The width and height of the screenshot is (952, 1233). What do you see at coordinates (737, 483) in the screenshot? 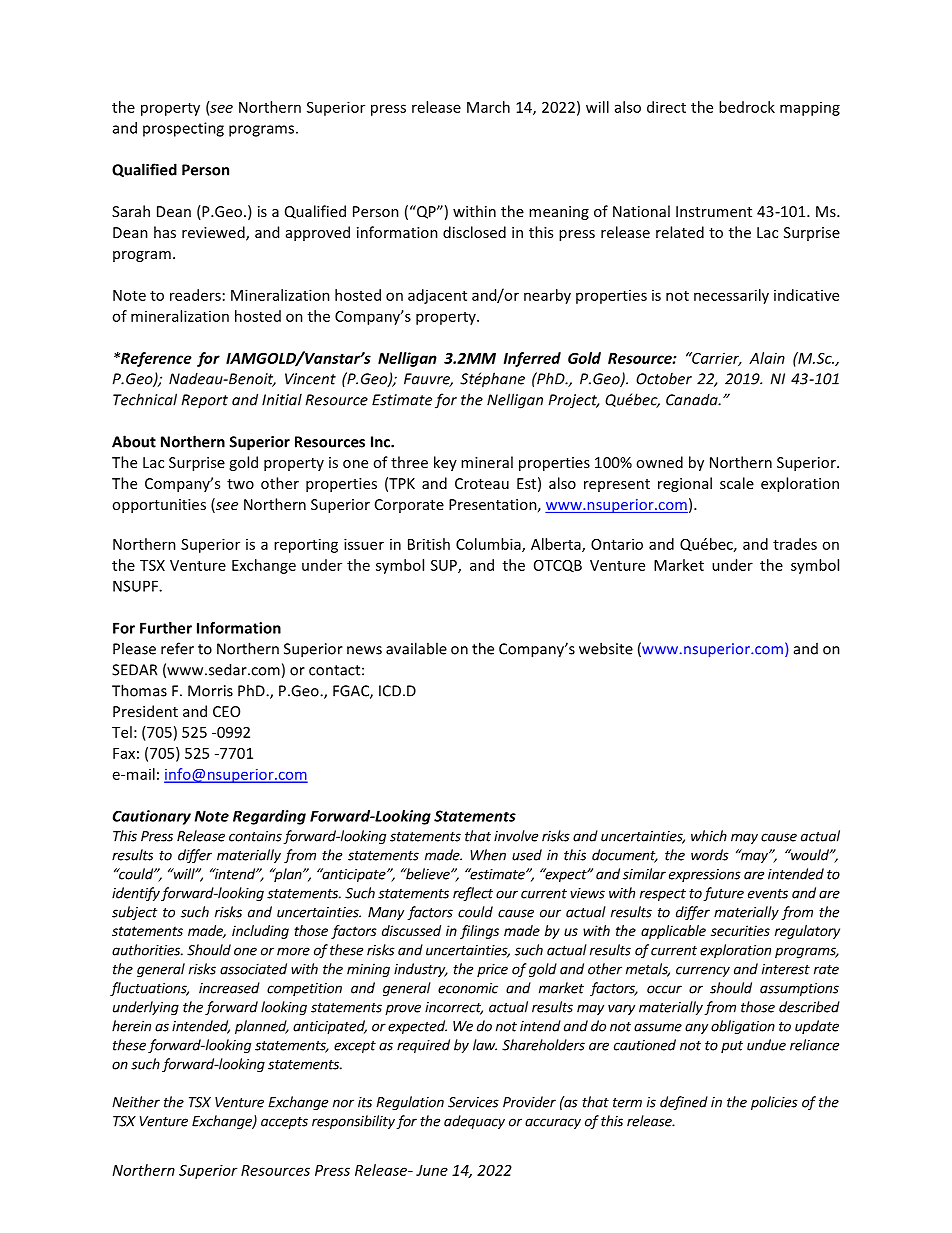
I see `scale` at bounding box center [737, 483].
